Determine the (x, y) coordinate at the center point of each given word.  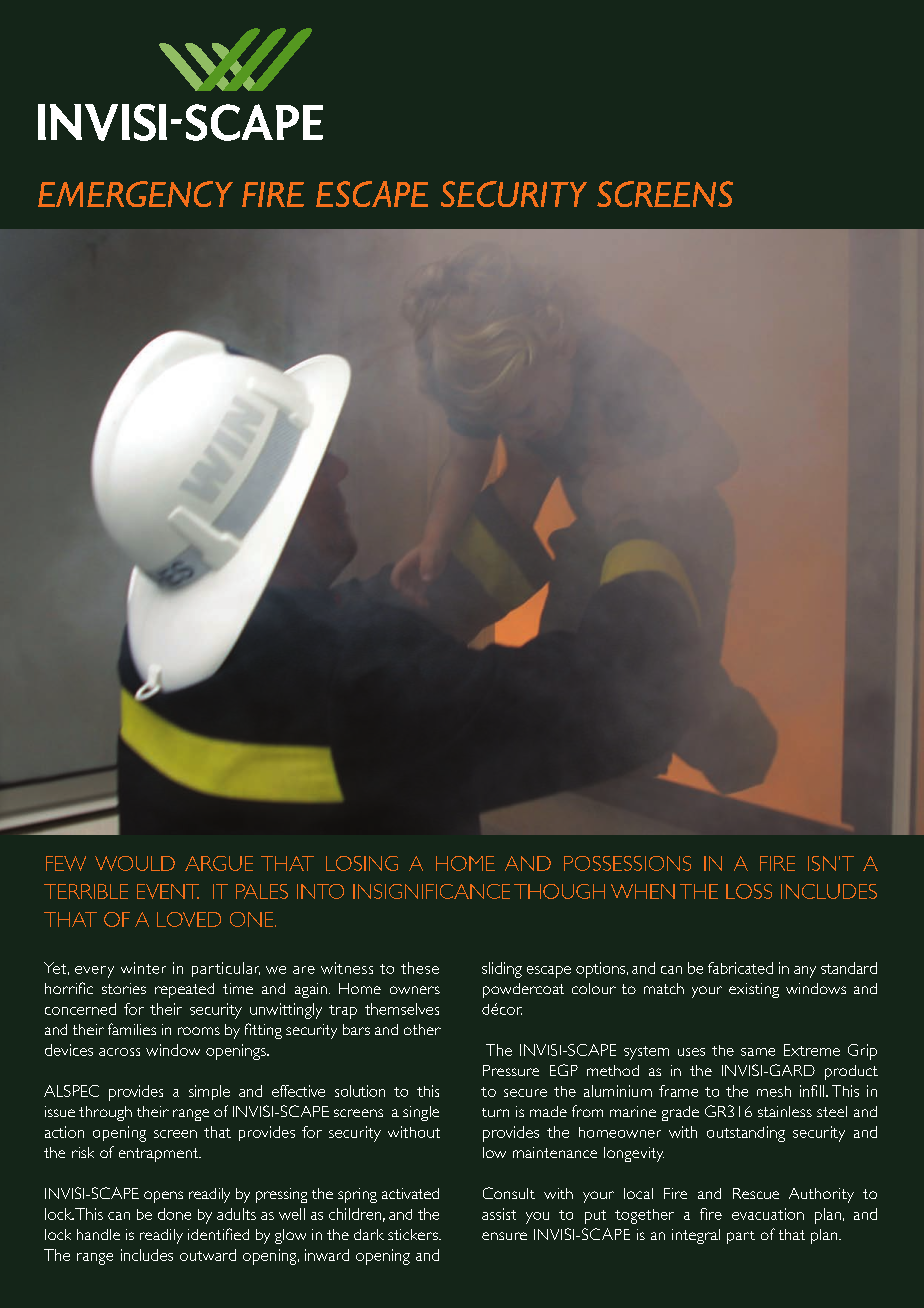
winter (143, 968)
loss (749, 891)
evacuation (768, 1214)
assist (499, 1214)
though (559, 891)
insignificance (431, 891)
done (174, 1214)
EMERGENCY (135, 194)
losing (362, 863)
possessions (627, 863)
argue (219, 863)
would (135, 863)
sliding (502, 970)
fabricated (740, 968)
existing (754, 990)
